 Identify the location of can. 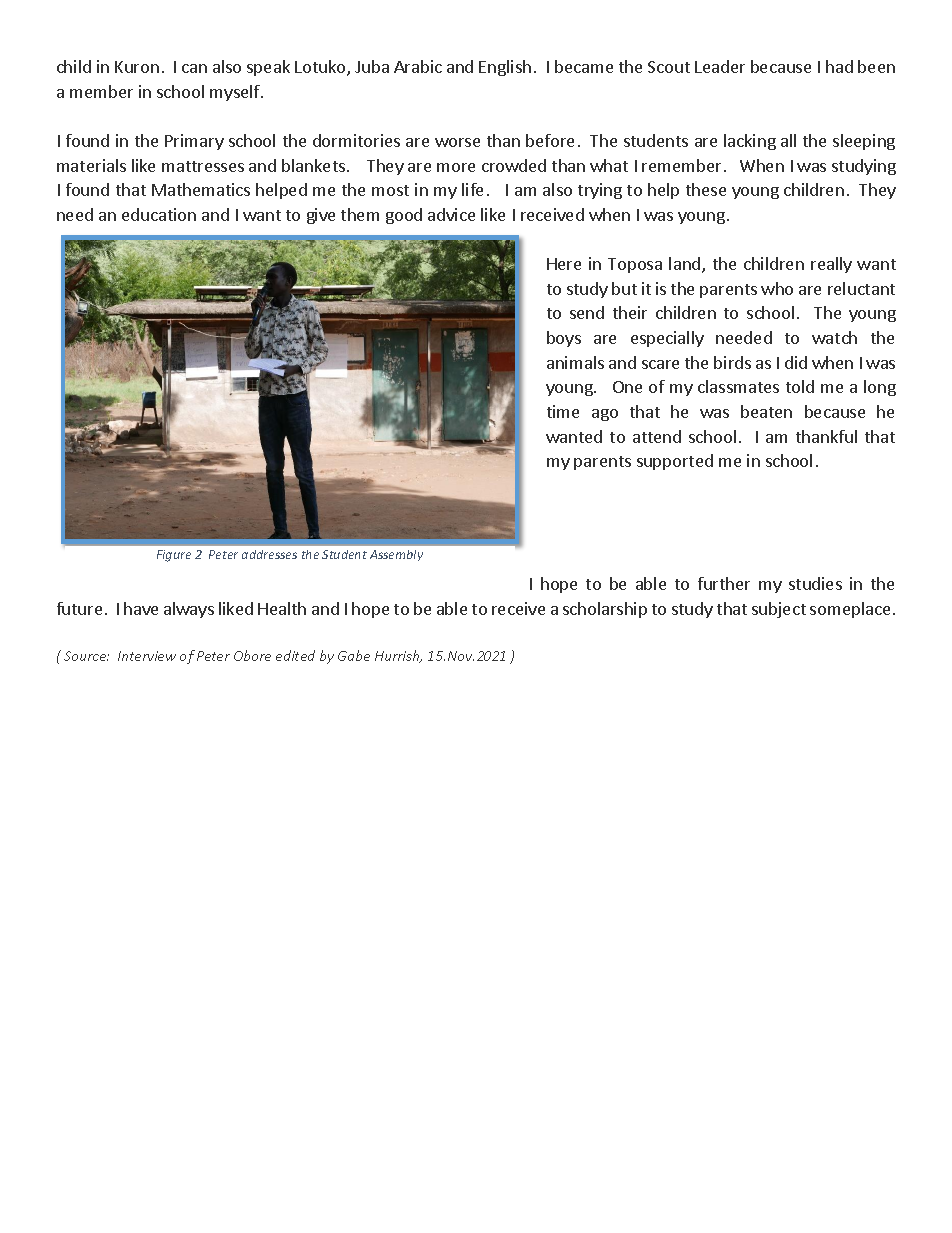
(194, 68).
